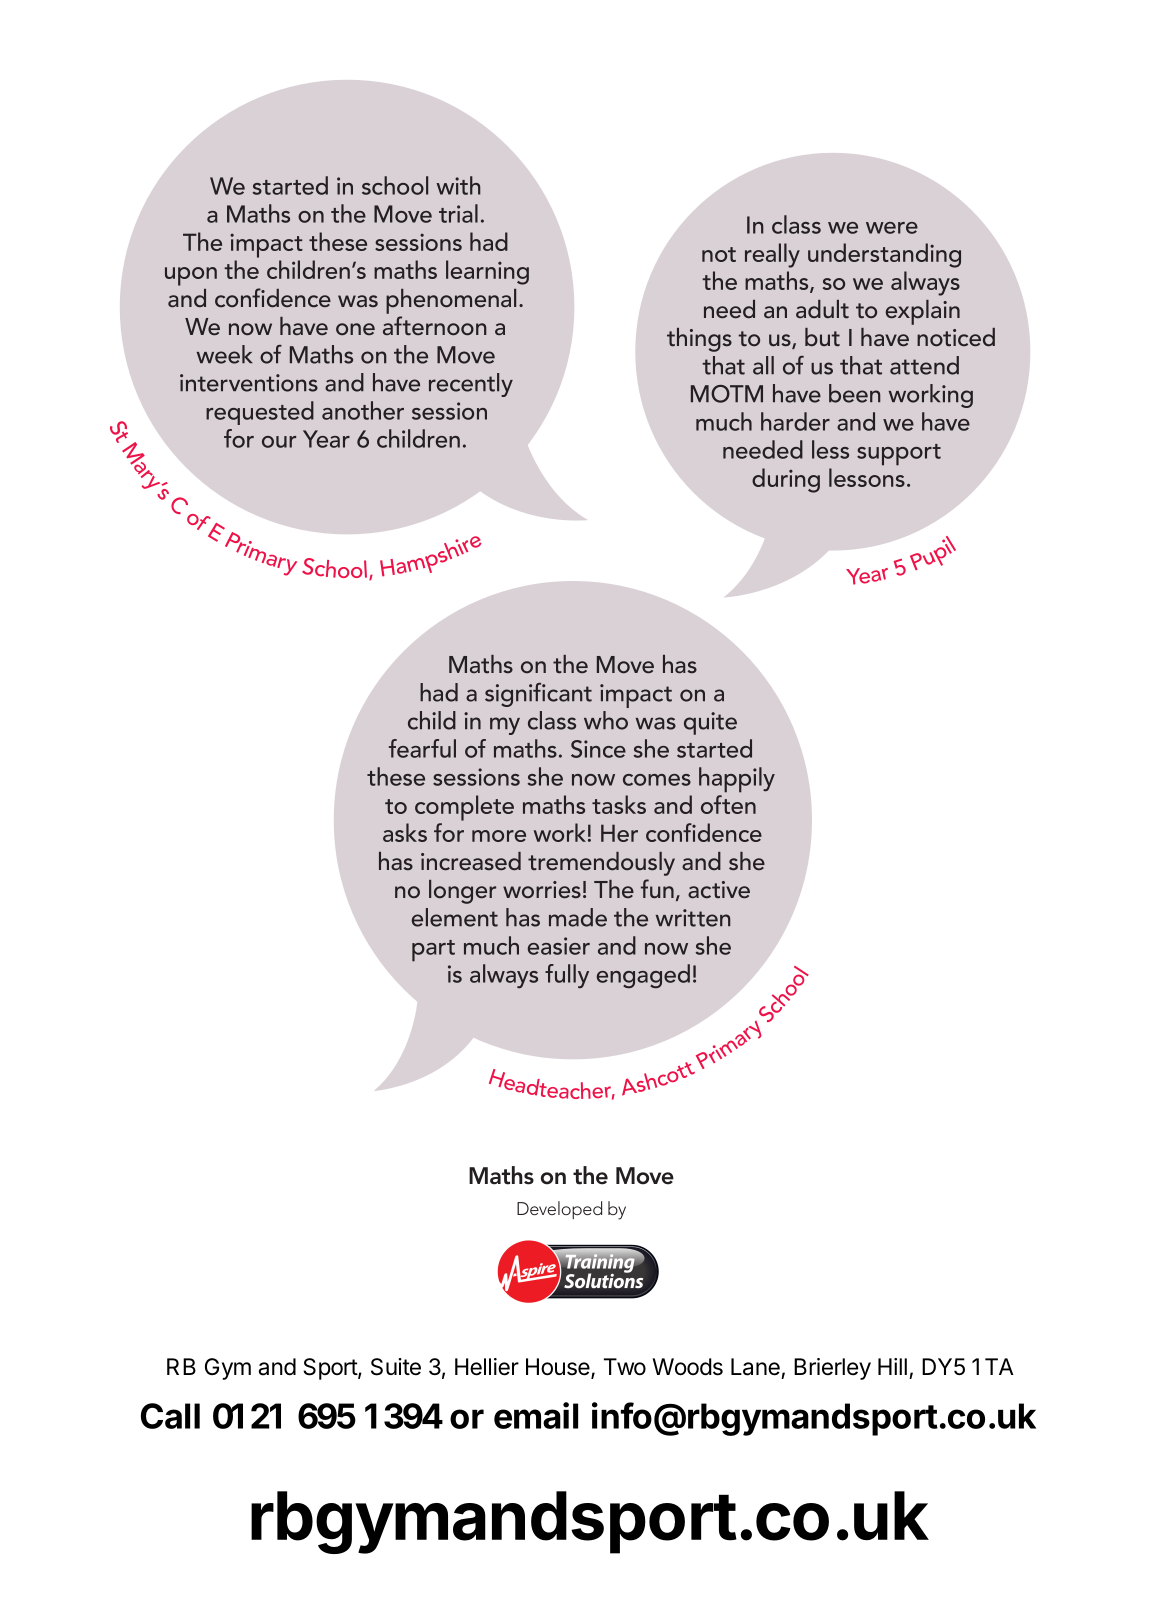 The image size is (1153, 1622). What do you see at coordinates (458, 213) in the image?
I see `trial` at bounding box center [458, 213].
